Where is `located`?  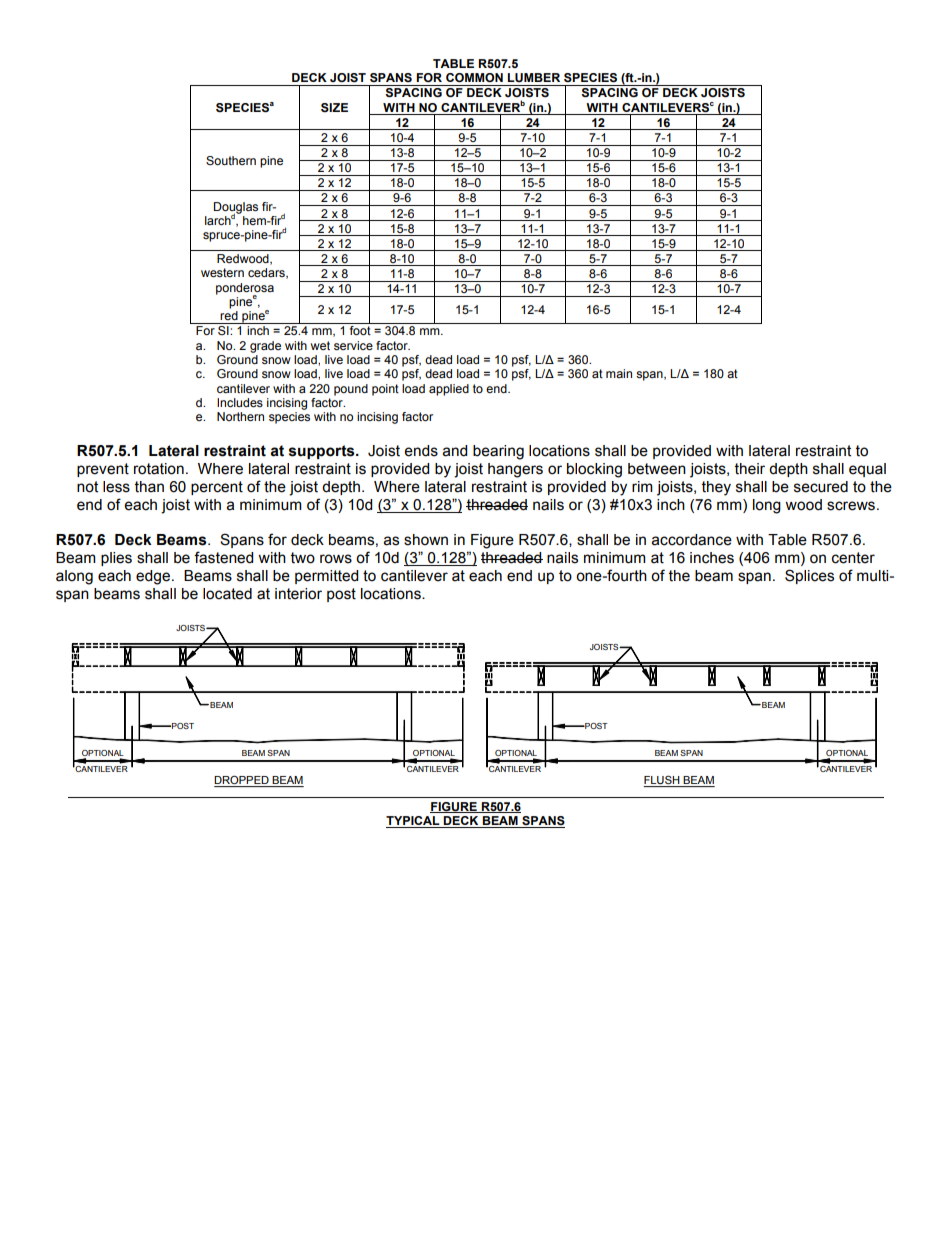 located is located at coordinates (227, 594).
